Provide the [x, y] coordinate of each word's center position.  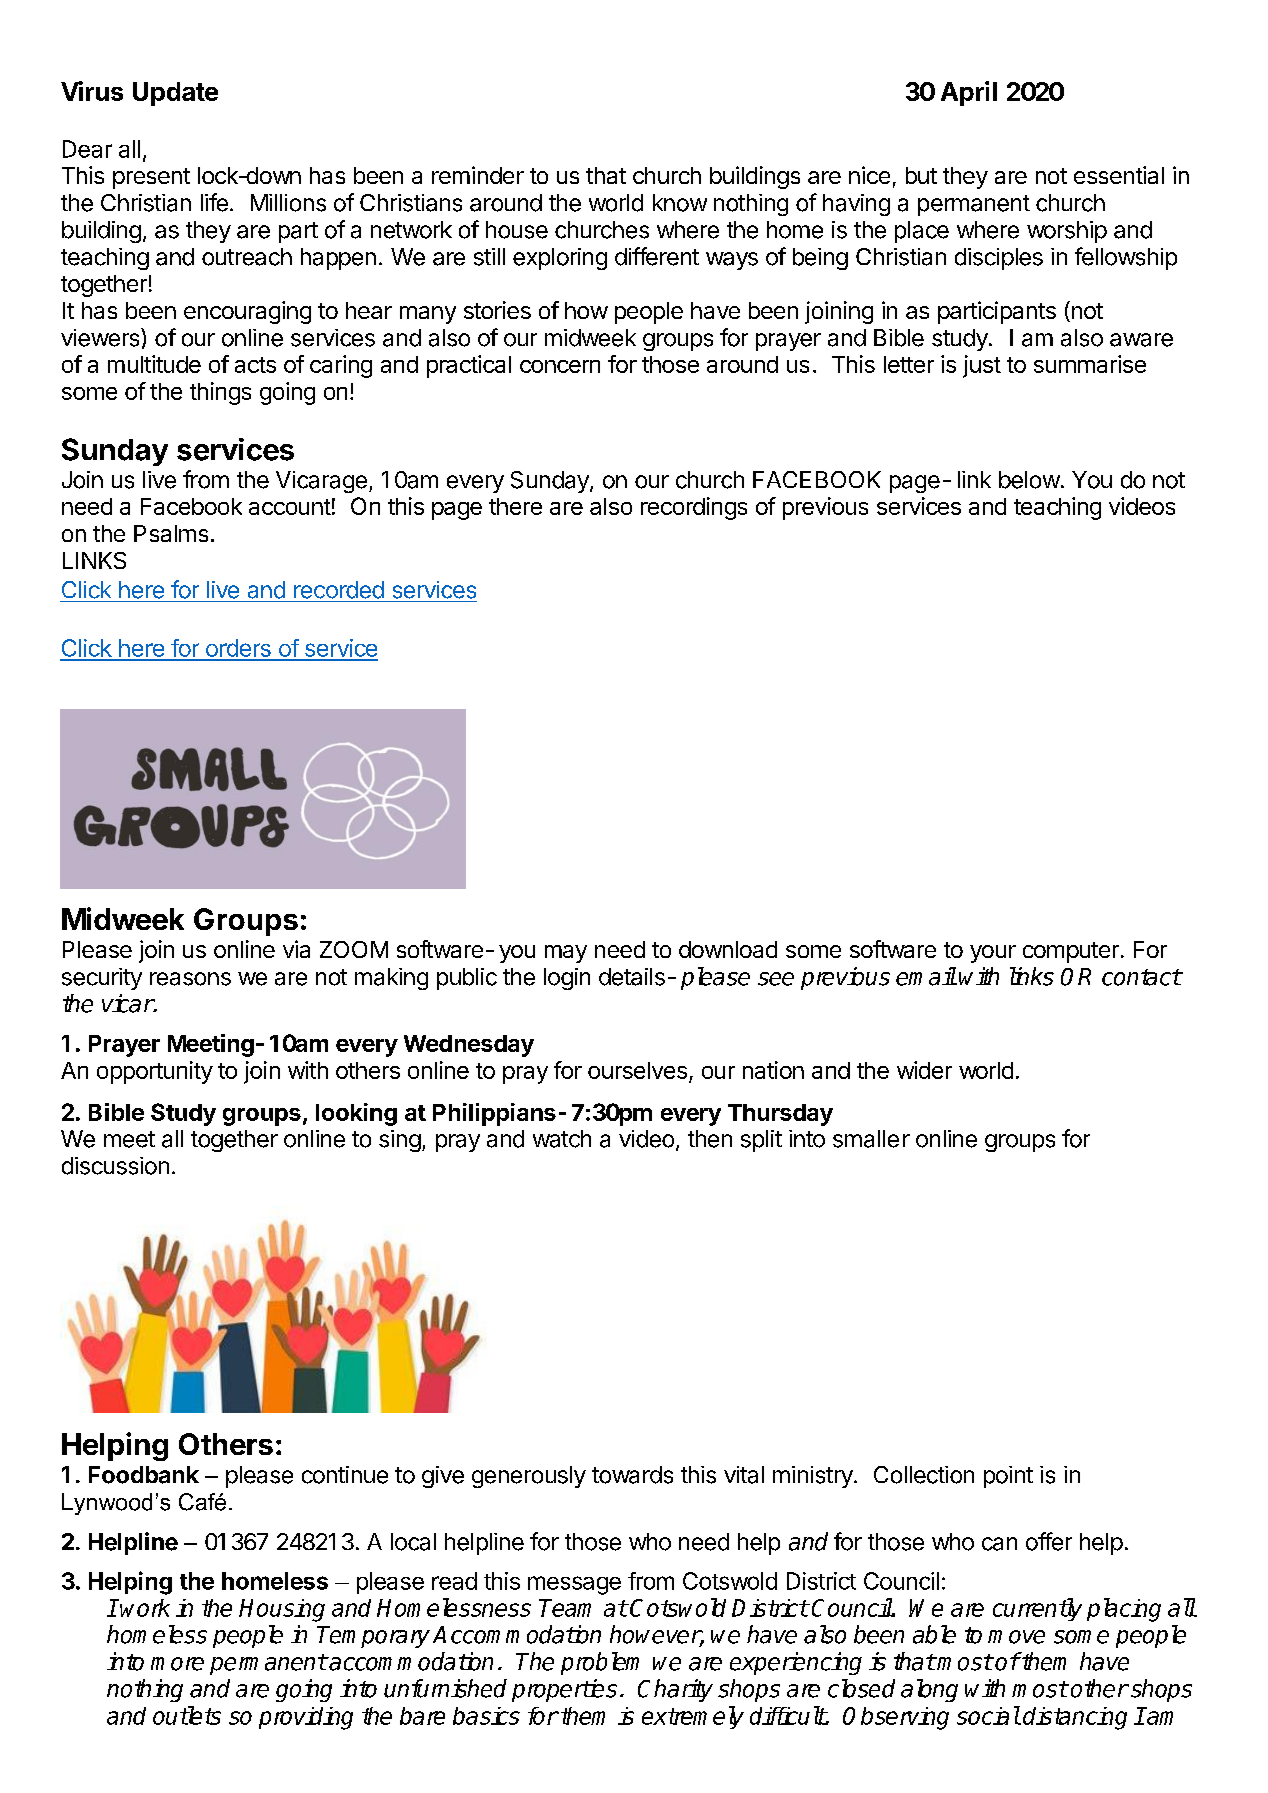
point [1008, 1477]
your [993, 954]
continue [345, 1475]
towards [632, 1475]
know [680, 203]
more [177, 1664]
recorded [339, 590]
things [220, 393]
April [969, 93]
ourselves [637, 1070]
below [1029, 480]
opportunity [155, 1072]
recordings [694, 508]
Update [175, 94]
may [566, 954]
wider [924, 1070]
